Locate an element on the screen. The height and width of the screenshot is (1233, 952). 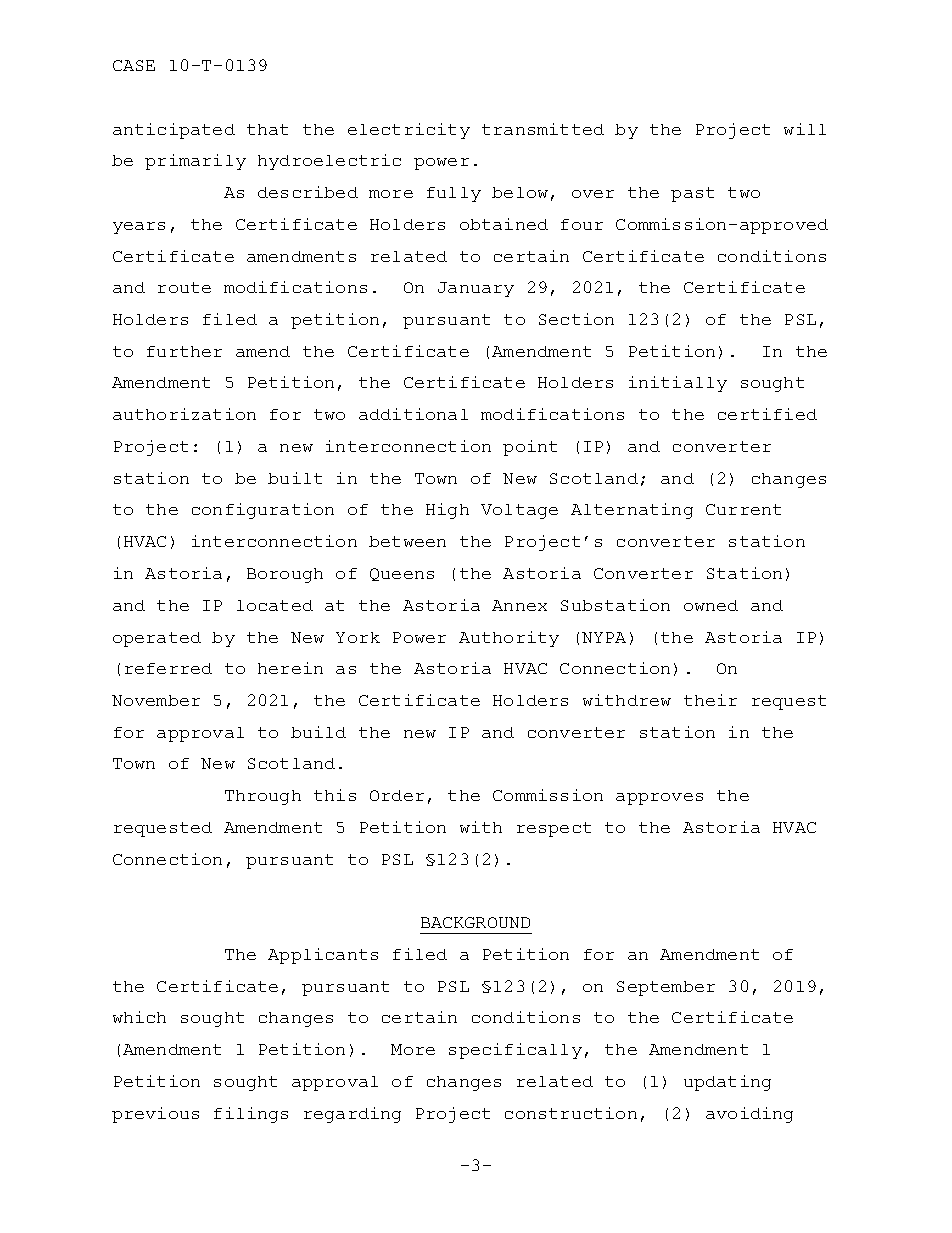
additional is located at coordinates (413, 414).
